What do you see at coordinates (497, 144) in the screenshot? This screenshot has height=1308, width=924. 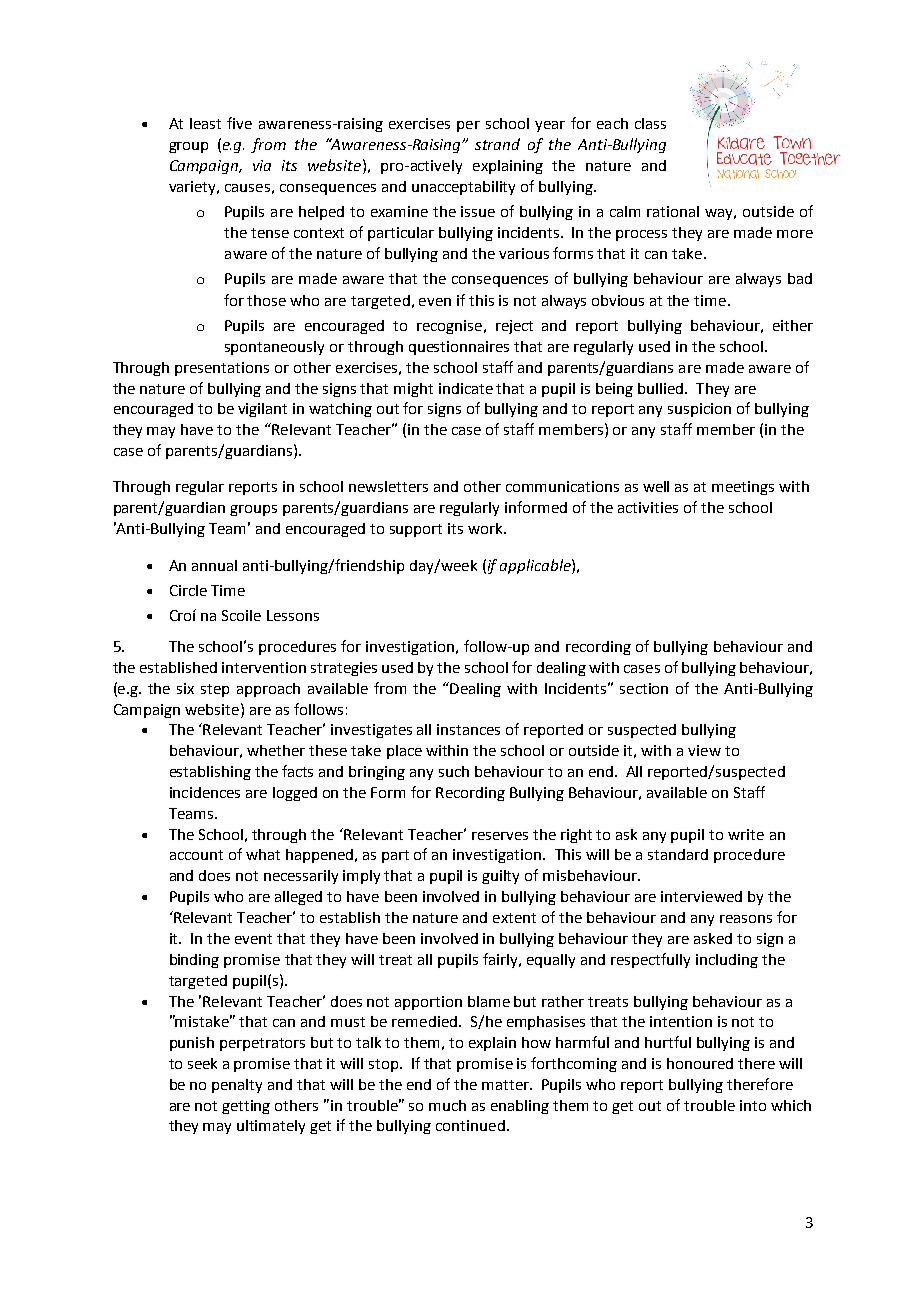 I see `strand` at bounding box center [497, 144].
